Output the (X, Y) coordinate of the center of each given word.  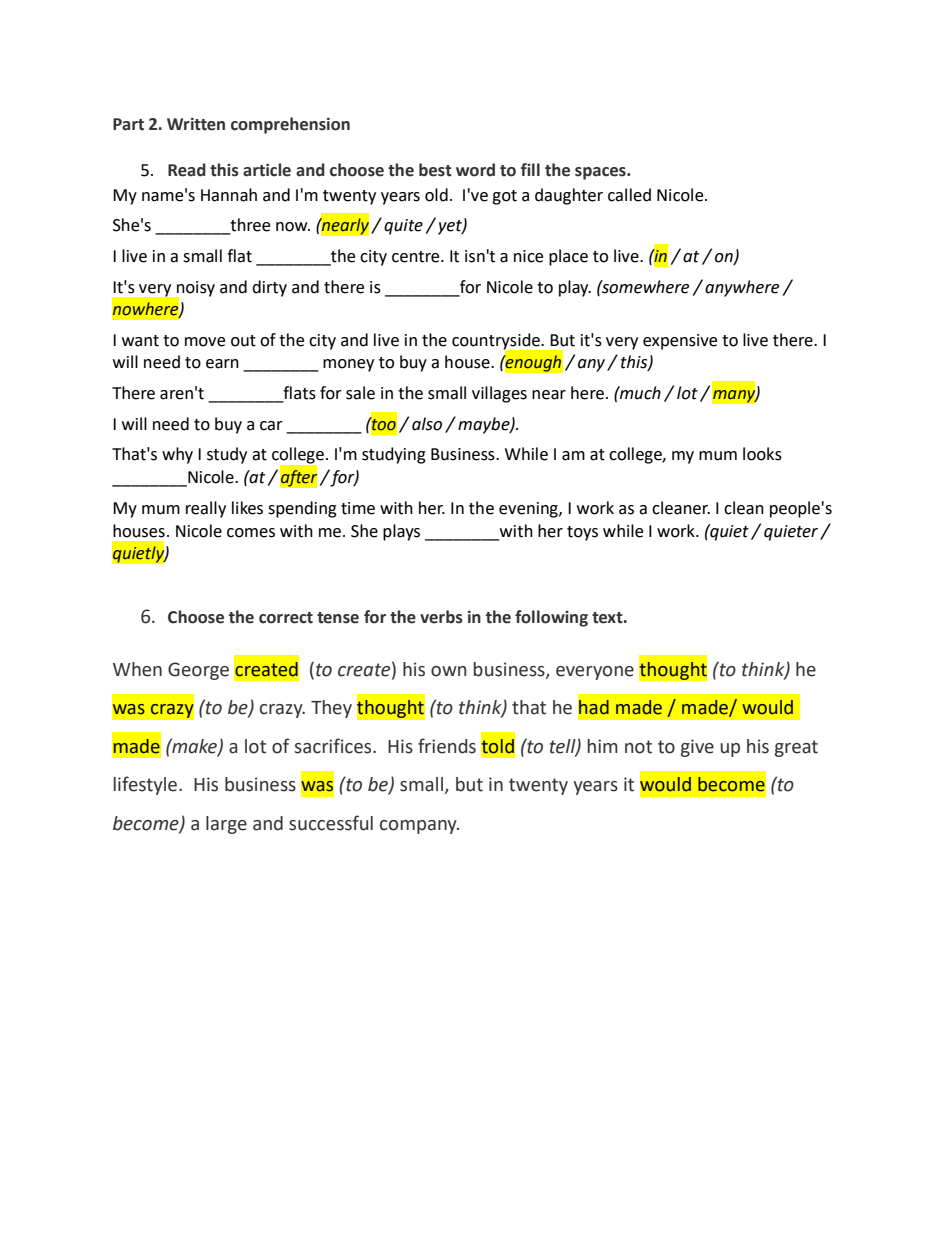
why (177, 455)
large (226, 825)
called (629, 195)
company (419, 827)
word (475, 170)
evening (529, 510)
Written (196, 124)
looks (762, 454)
